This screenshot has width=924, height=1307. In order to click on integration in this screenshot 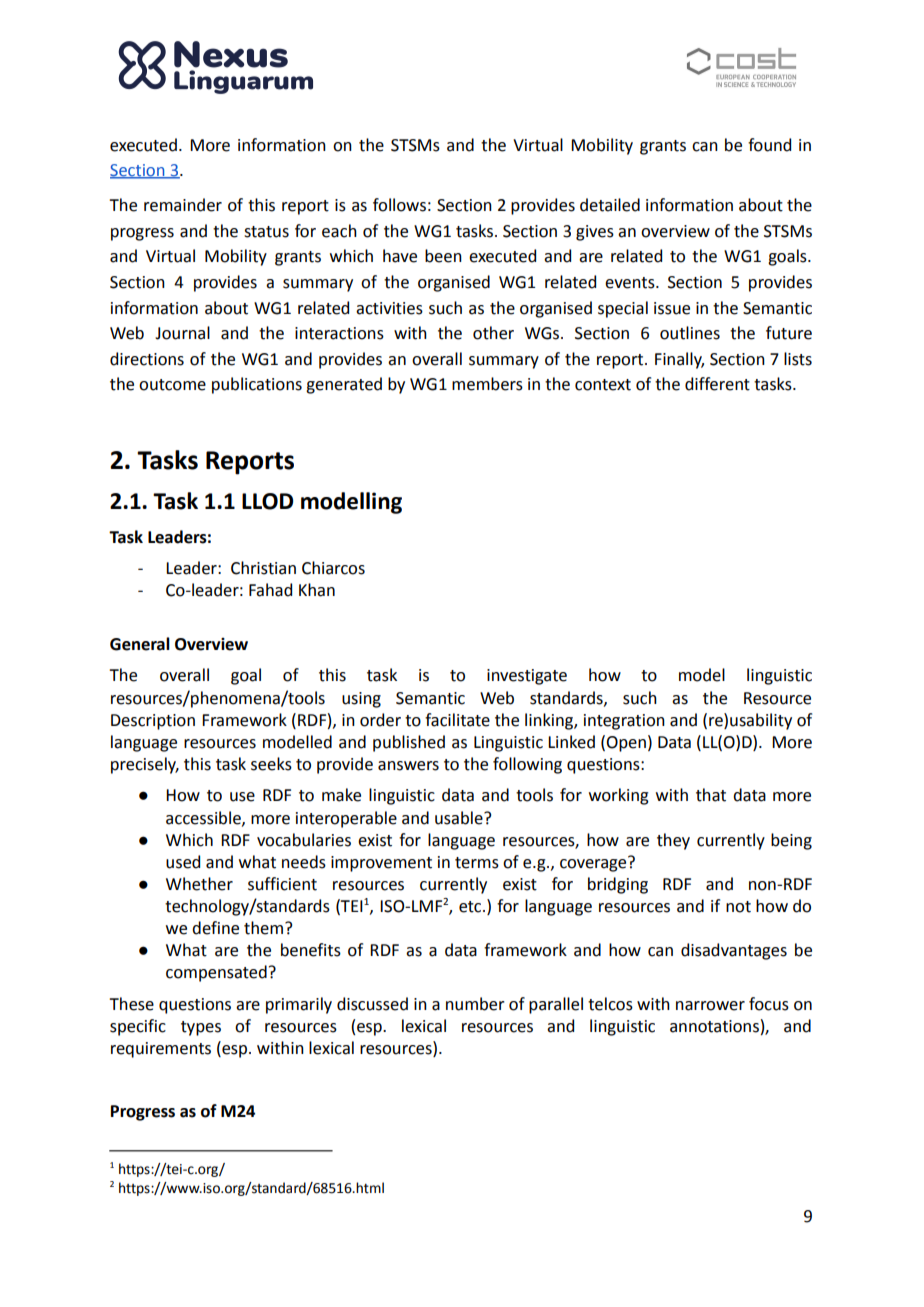, I will do `click(624, 722)`.
